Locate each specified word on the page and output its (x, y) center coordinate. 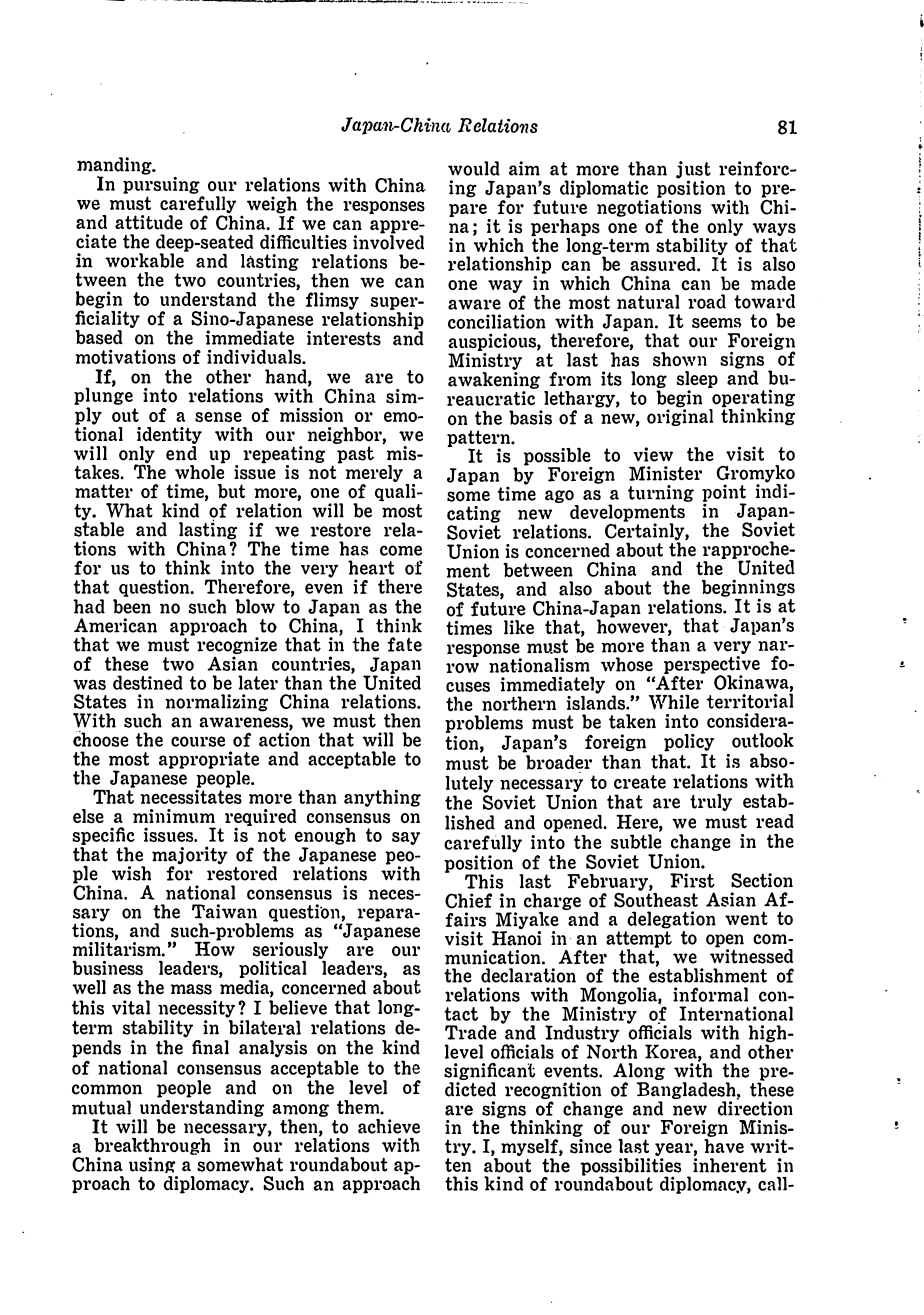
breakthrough (152, 1146)
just (693, 171)
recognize (237, 647)
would (474, 168)
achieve (389, 1126)
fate (404, 644)
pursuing (161, 184)
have (724, 1144)
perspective (711, 665)
